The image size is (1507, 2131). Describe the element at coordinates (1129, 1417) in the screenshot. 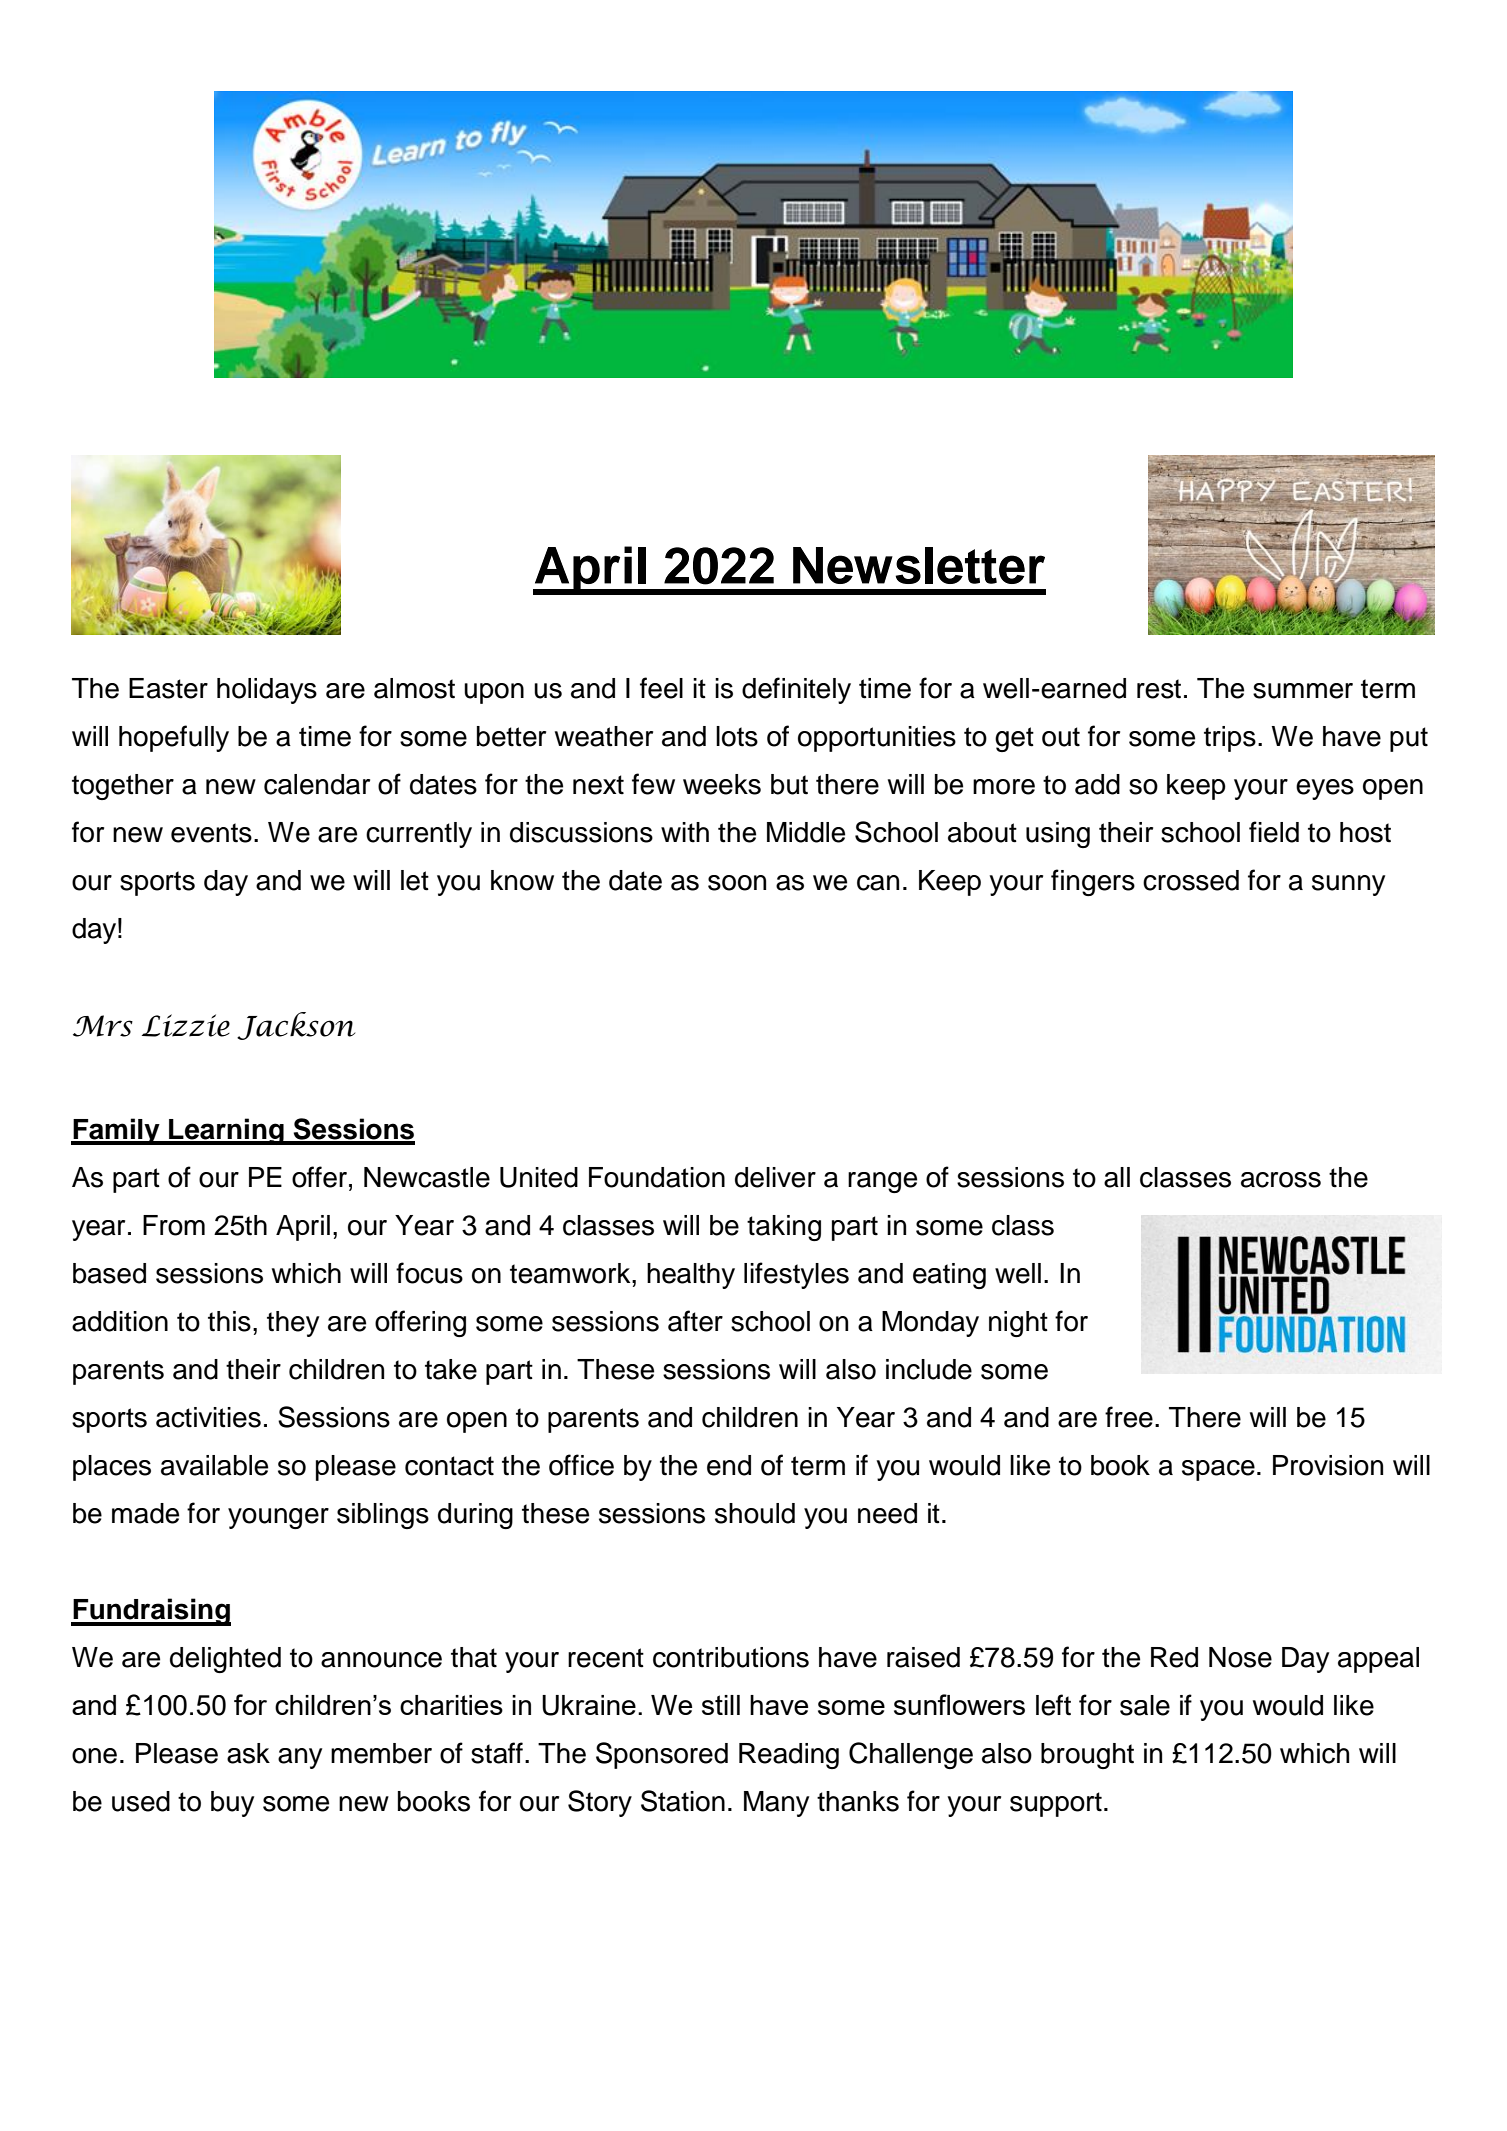

I see `free` at that location.
